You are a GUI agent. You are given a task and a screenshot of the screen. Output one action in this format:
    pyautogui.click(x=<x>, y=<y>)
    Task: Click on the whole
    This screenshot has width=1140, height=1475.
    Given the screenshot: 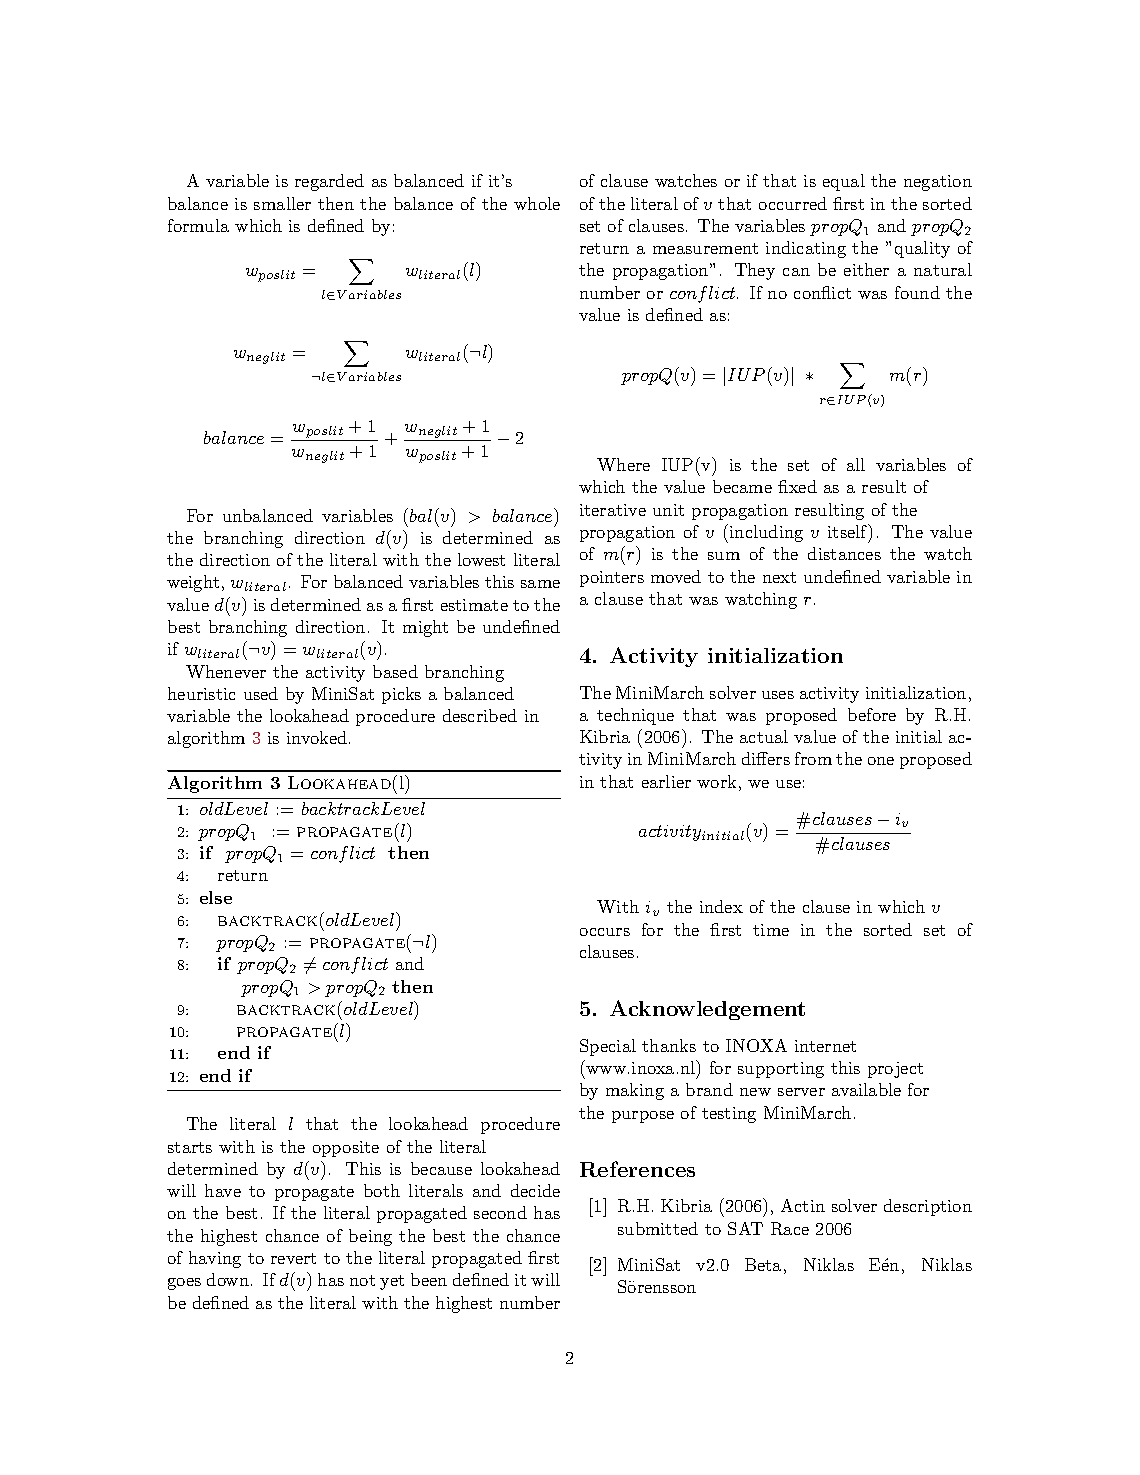 What is the action you would take?
    pyautogui.click(x=537, y=203)
